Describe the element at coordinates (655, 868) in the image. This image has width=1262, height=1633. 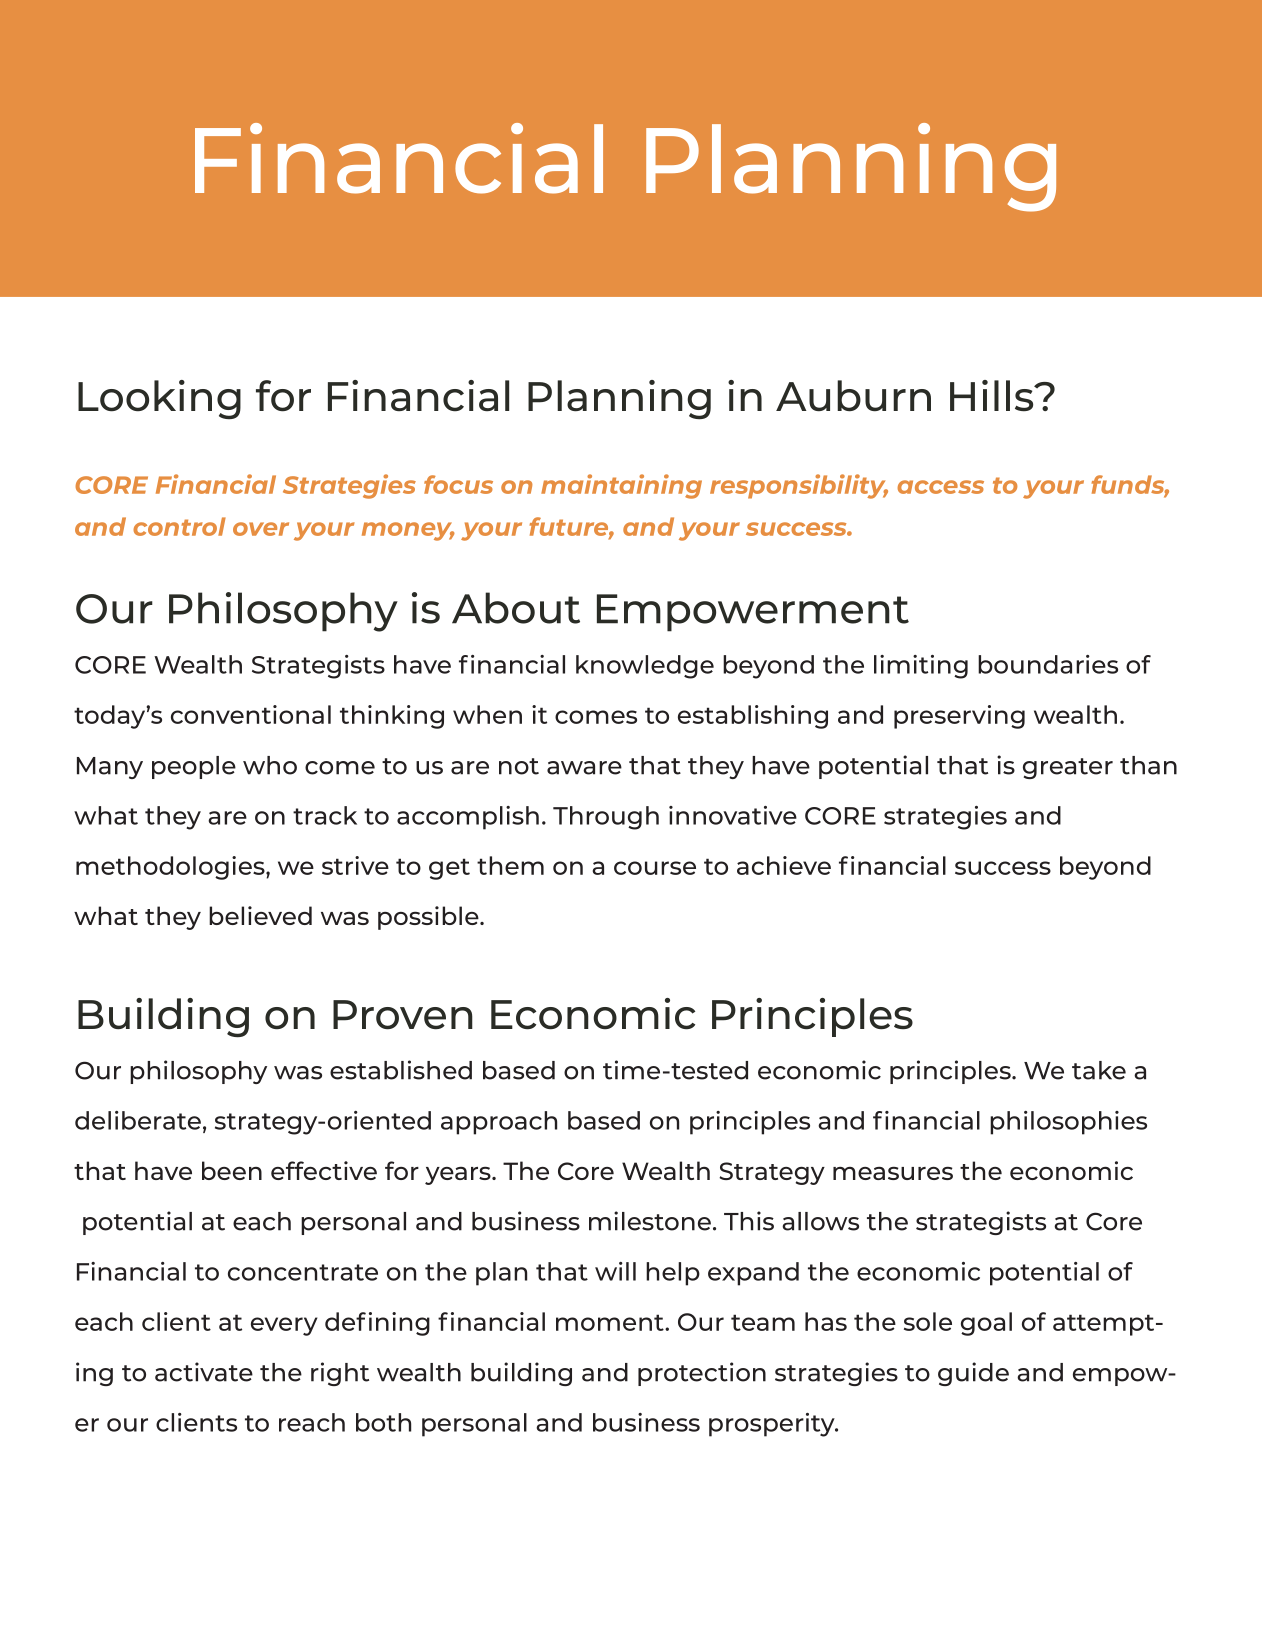
I see `course` at that location.
